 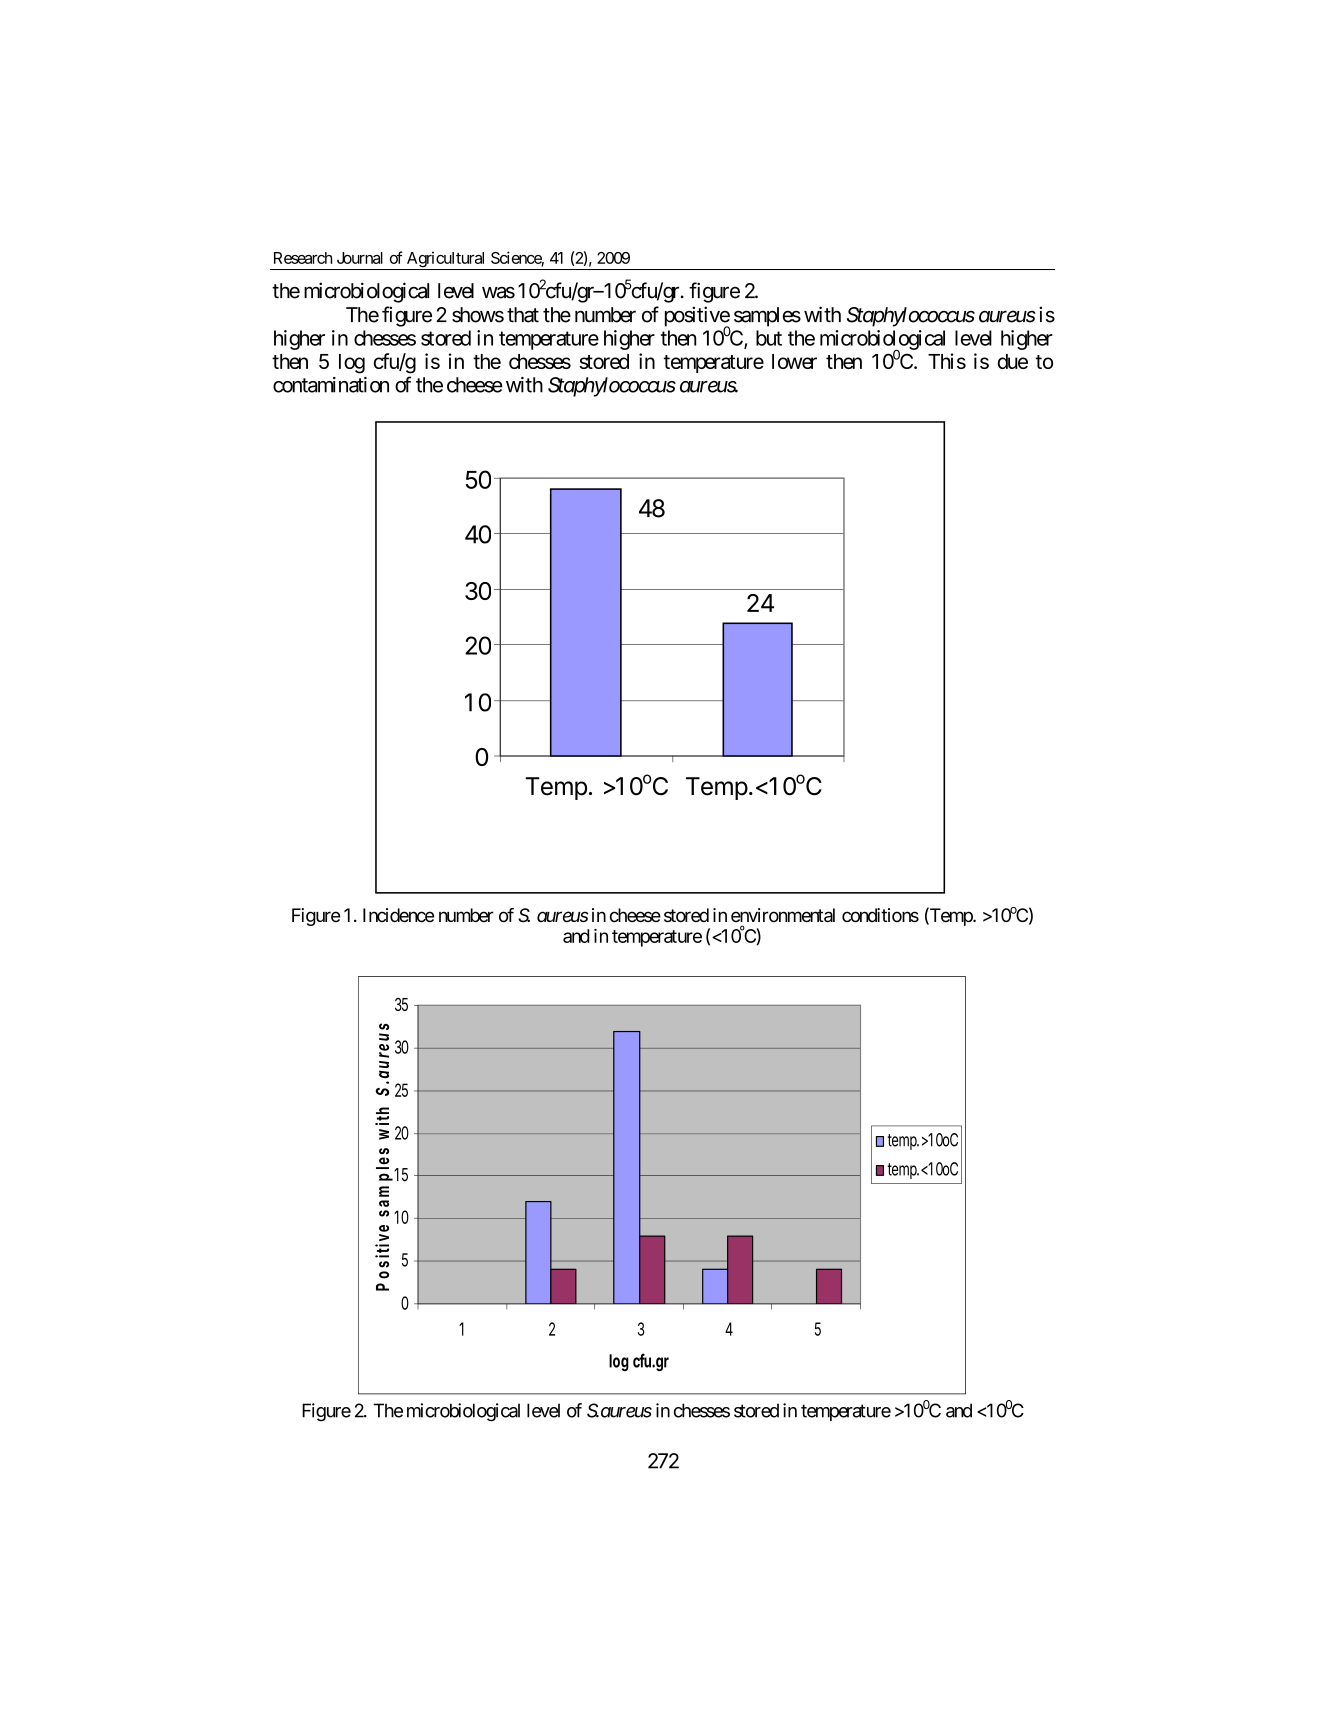 I want to click on contamination, so click(x=331, y=385).
